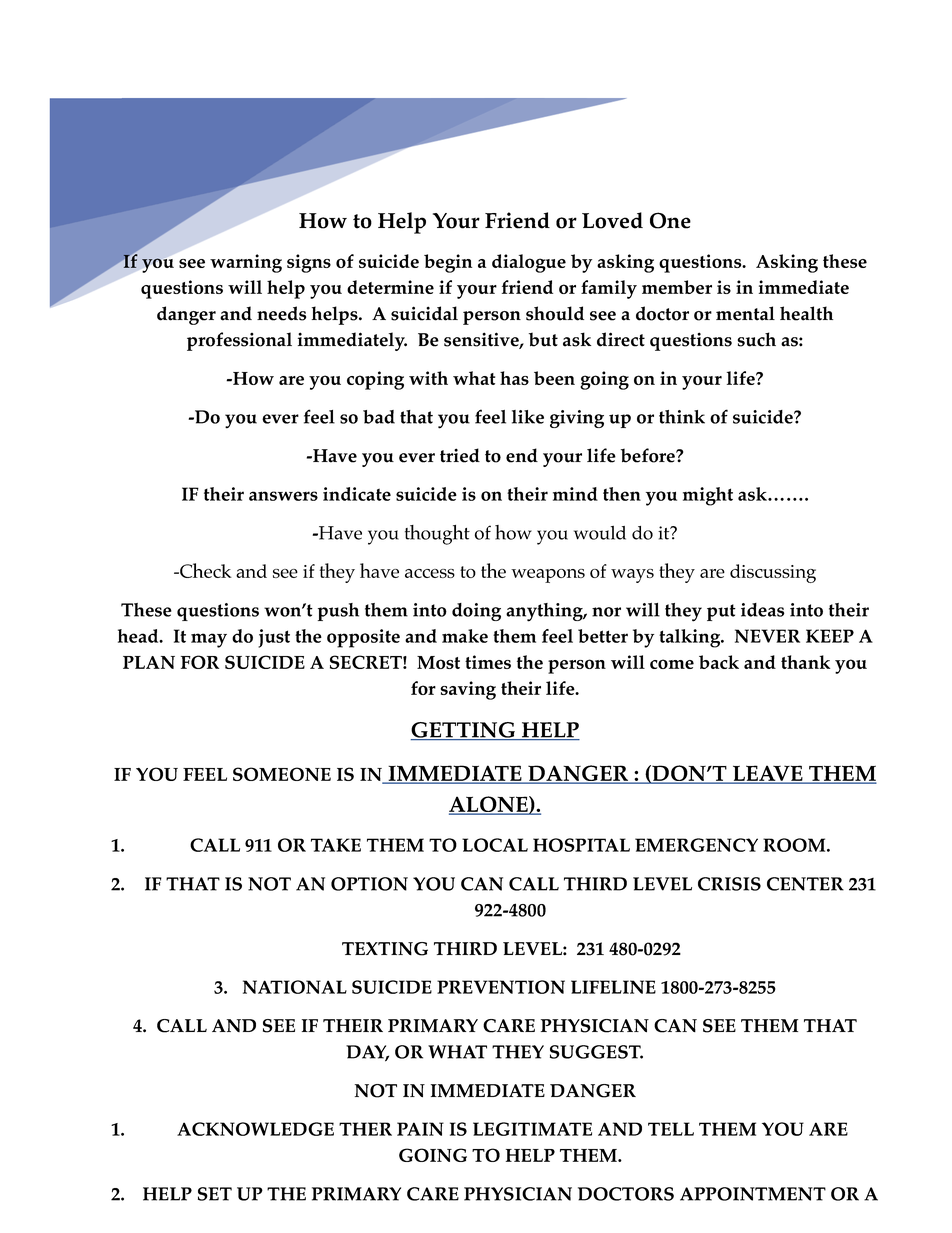 The width and height of the screenshot is (952, 1233). What do you see at coordinates (209, 640) in the screenshot?
I see `may` at bounding box center [209, 640].
